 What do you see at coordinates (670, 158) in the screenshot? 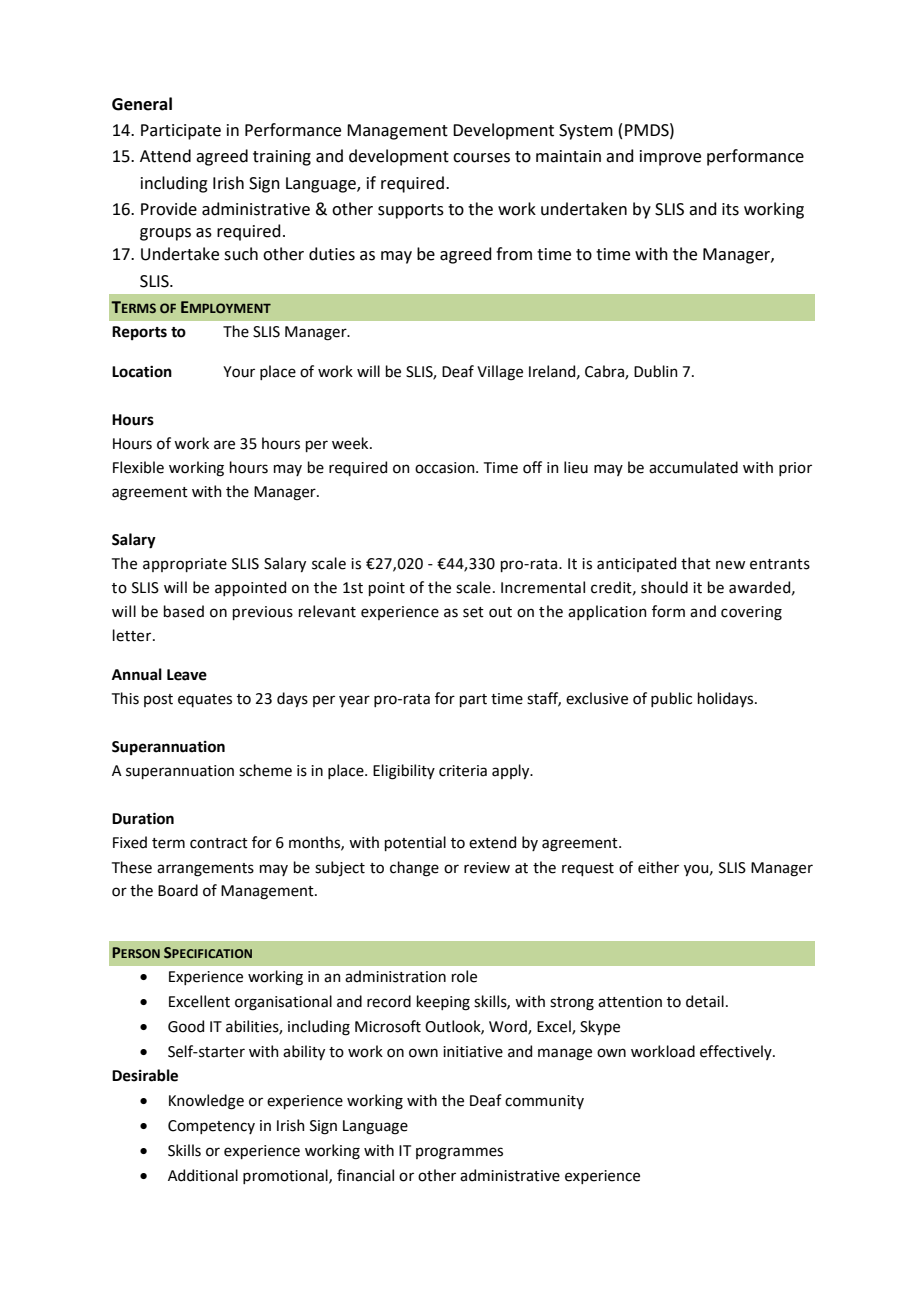
I see `improve` at bounding box center [670, 158].
